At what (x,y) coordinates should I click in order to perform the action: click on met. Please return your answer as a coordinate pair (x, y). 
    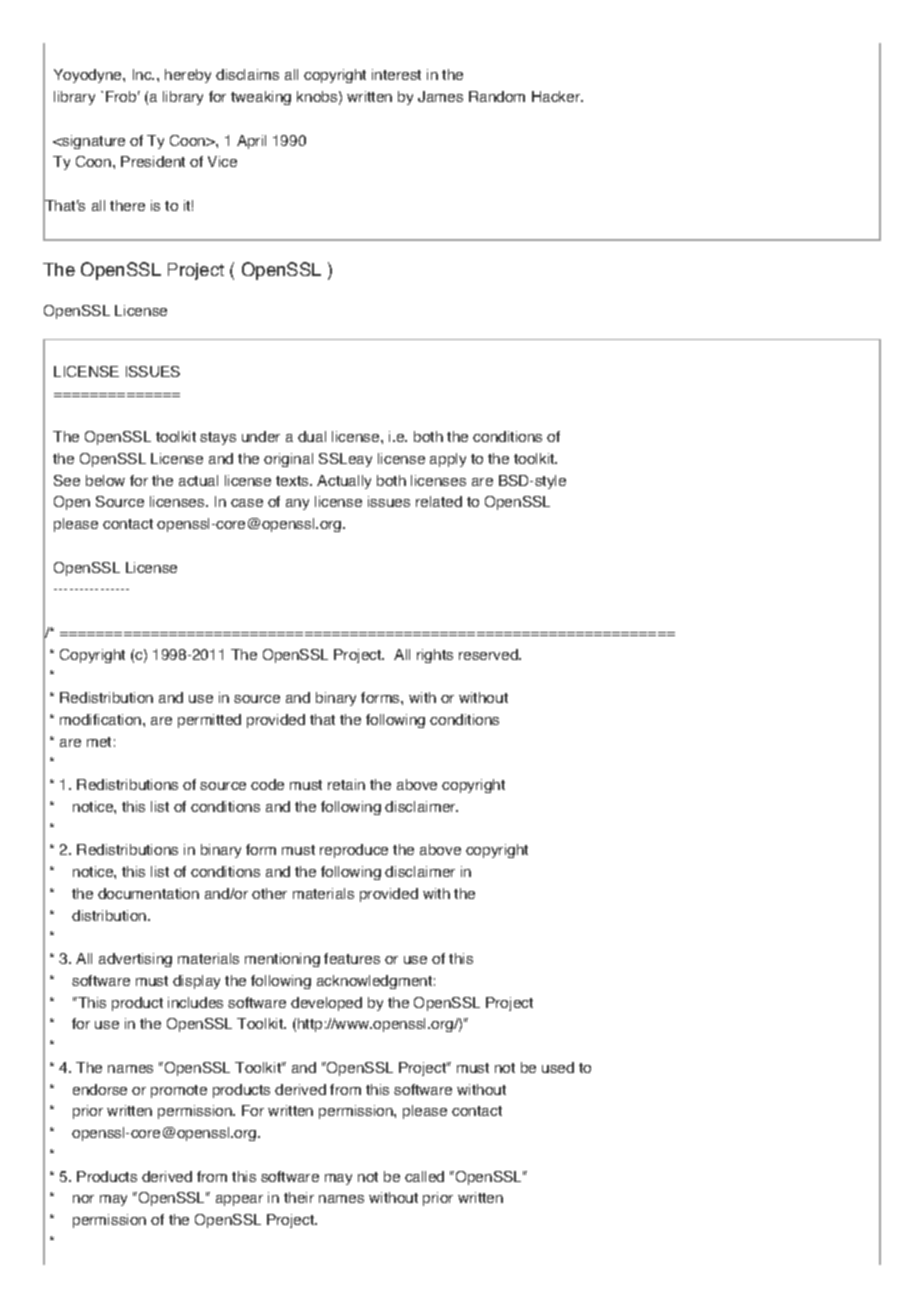
    Looking at the image, I should click on (99, 742).
